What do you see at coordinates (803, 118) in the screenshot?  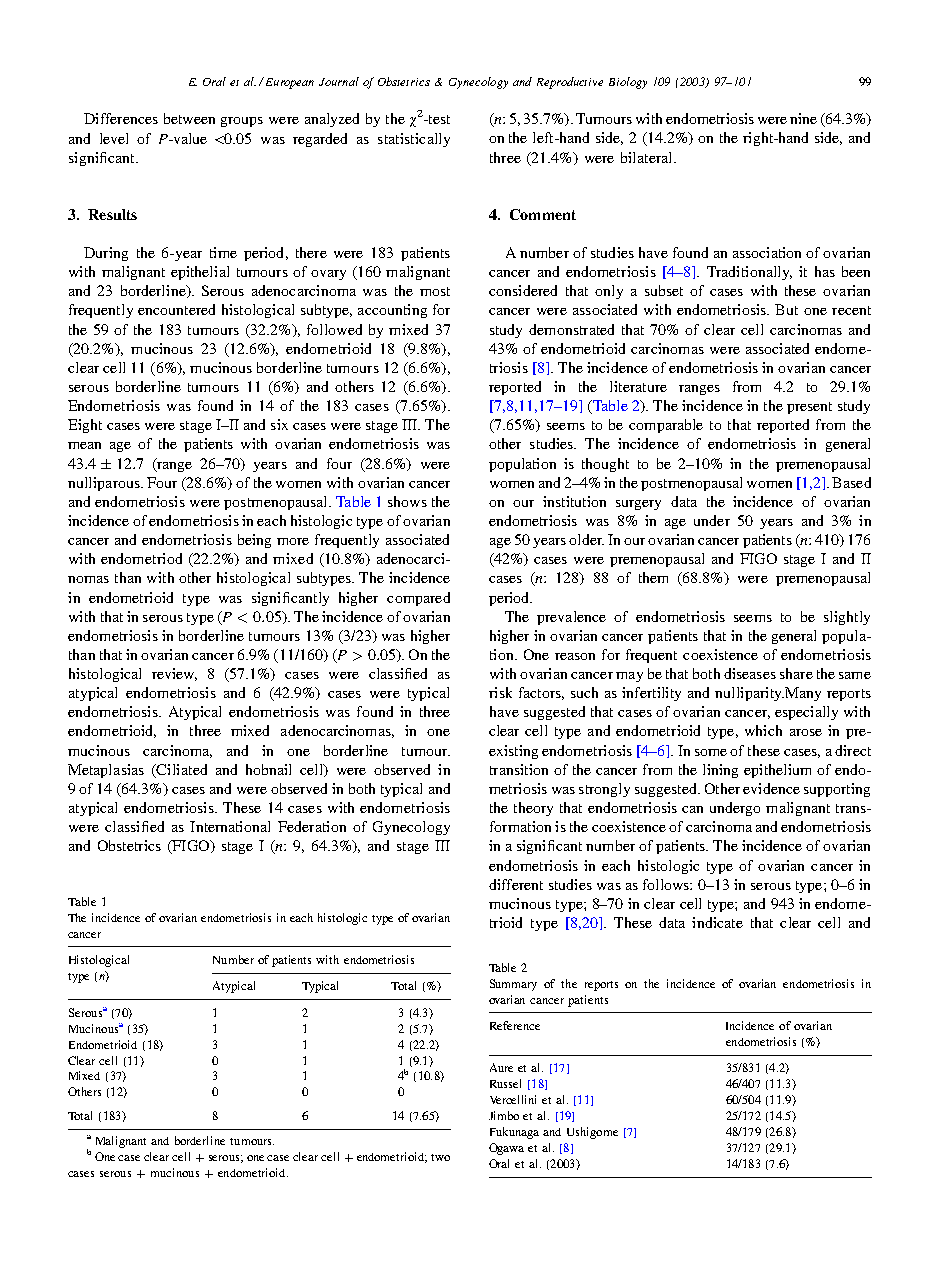 I see `nine` at bounding box center [803, 118].
